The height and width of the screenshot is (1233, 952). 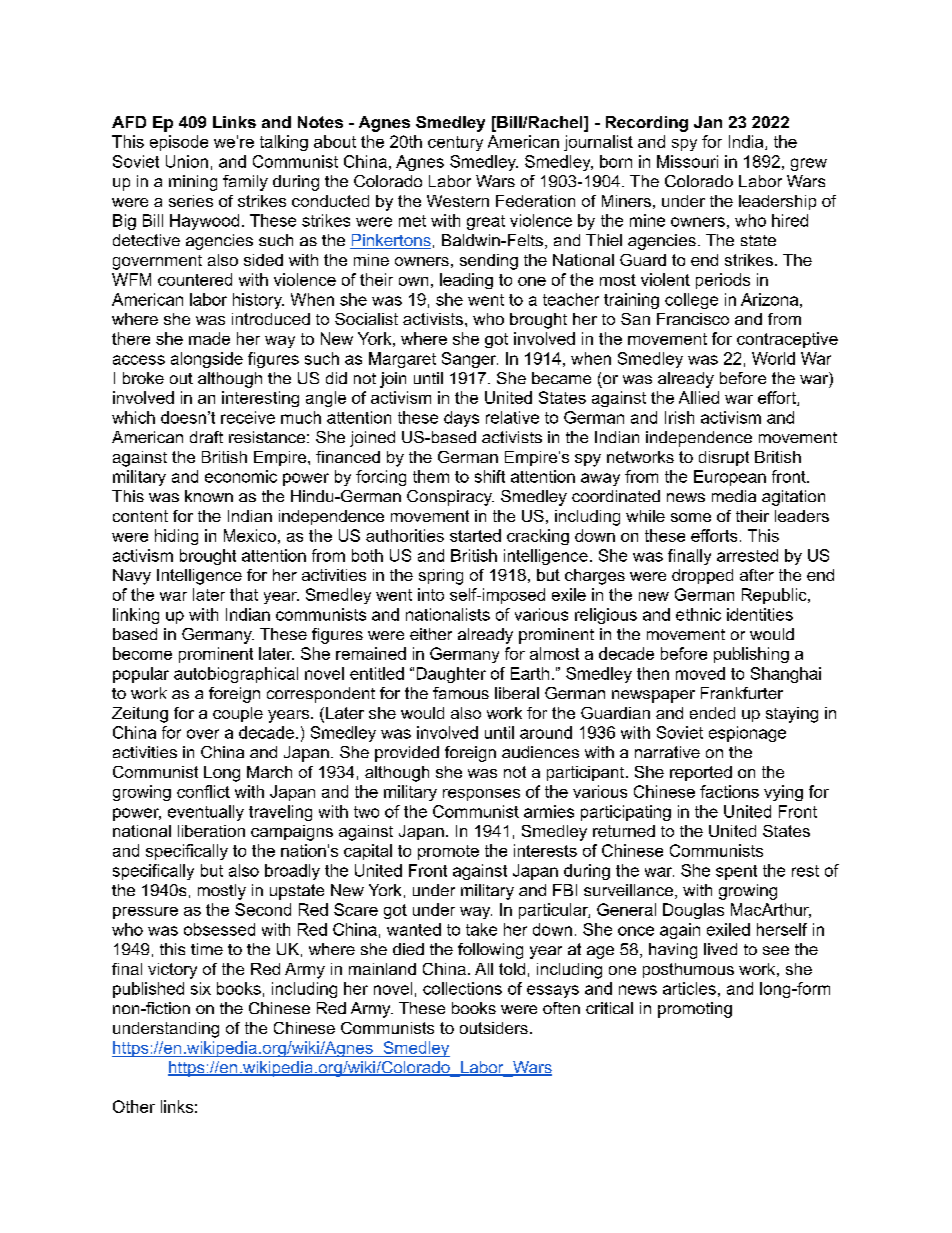 What do you see at coordinates (431, 594) in the screenshot?
I see `into` at bounding box center [431, 594].
